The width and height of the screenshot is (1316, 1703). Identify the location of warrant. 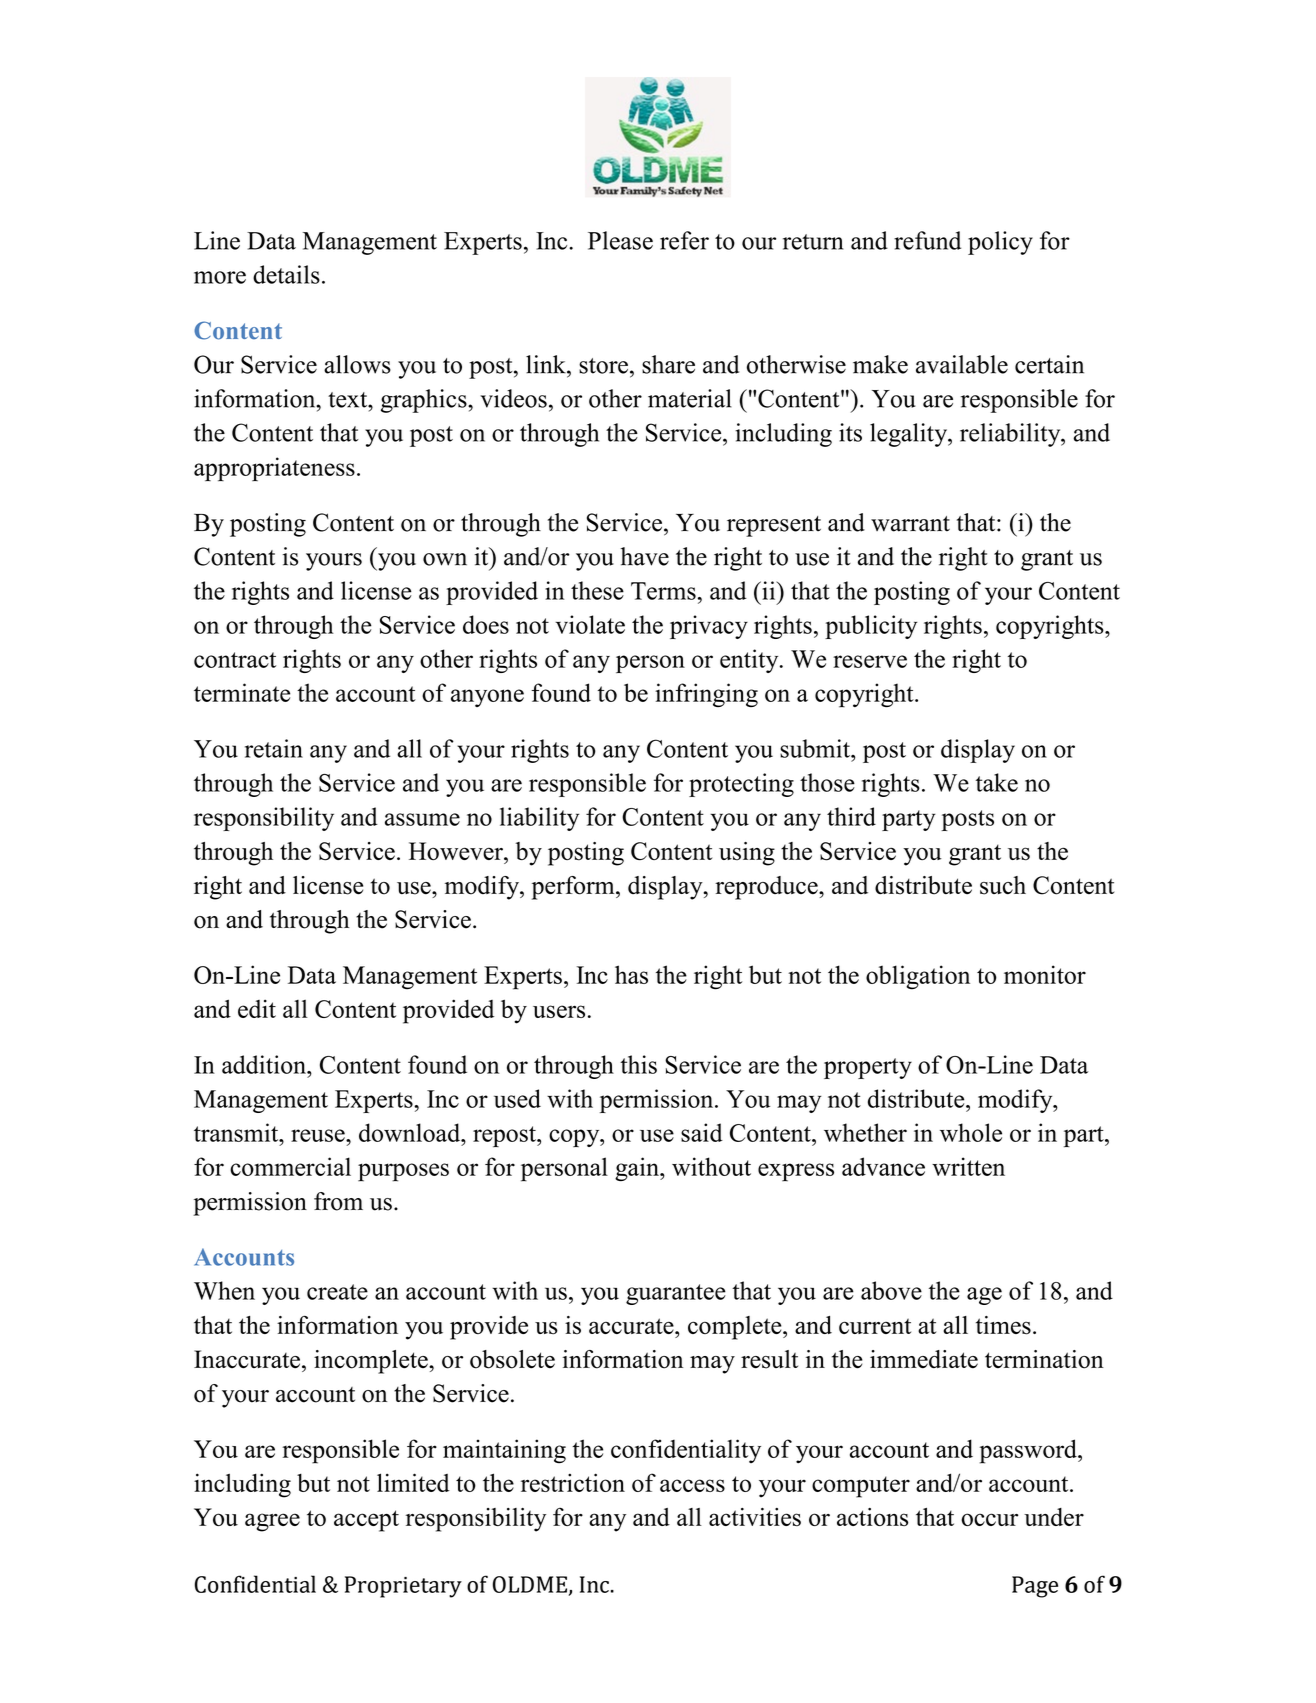
(910, 524).
